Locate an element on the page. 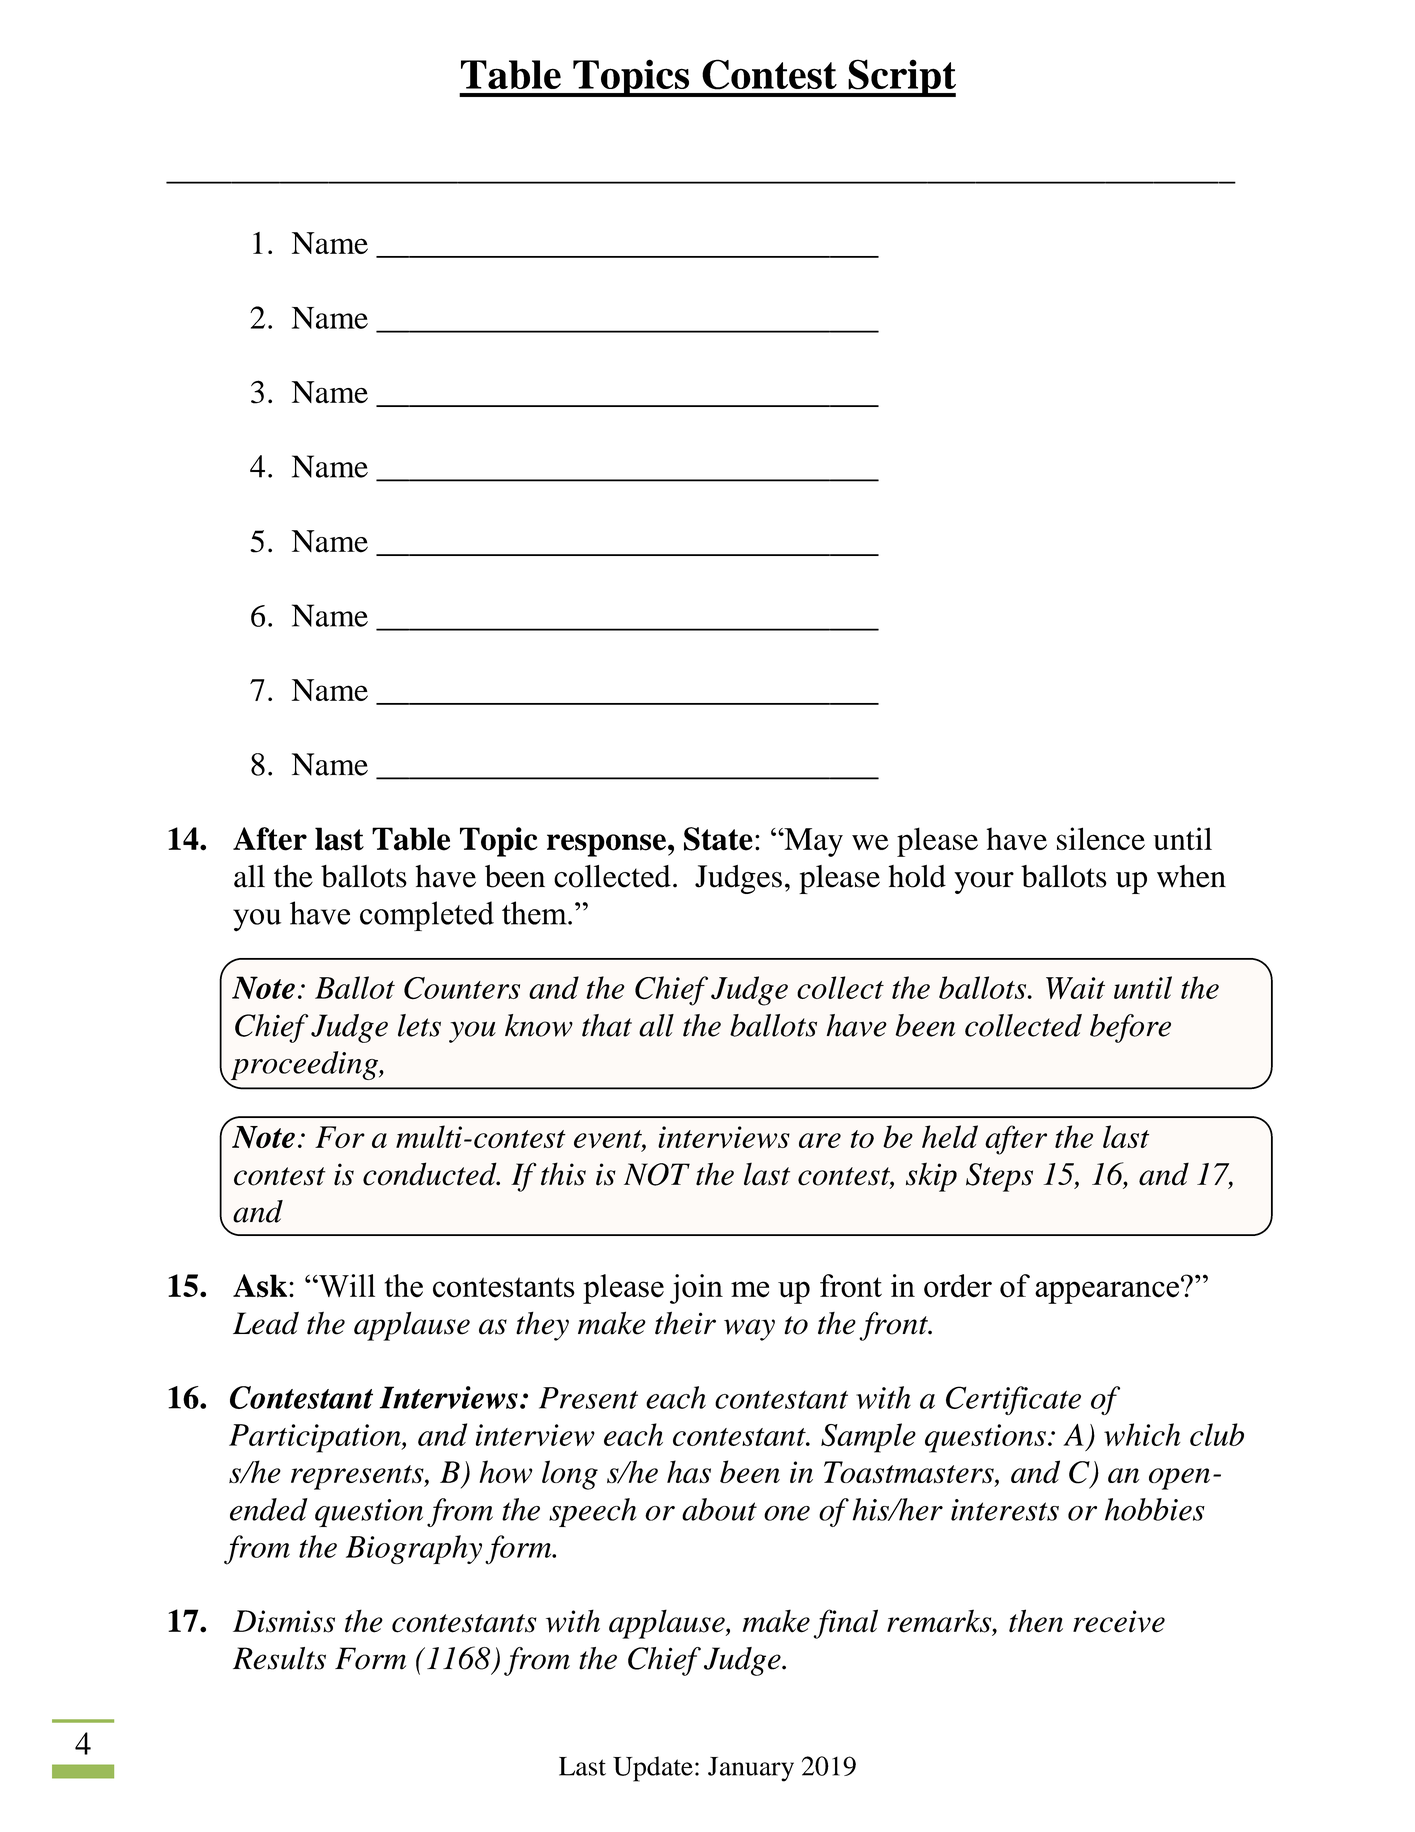 The height and width of the image is (1832, 1415). Script is located at coordinates (901, 78).
